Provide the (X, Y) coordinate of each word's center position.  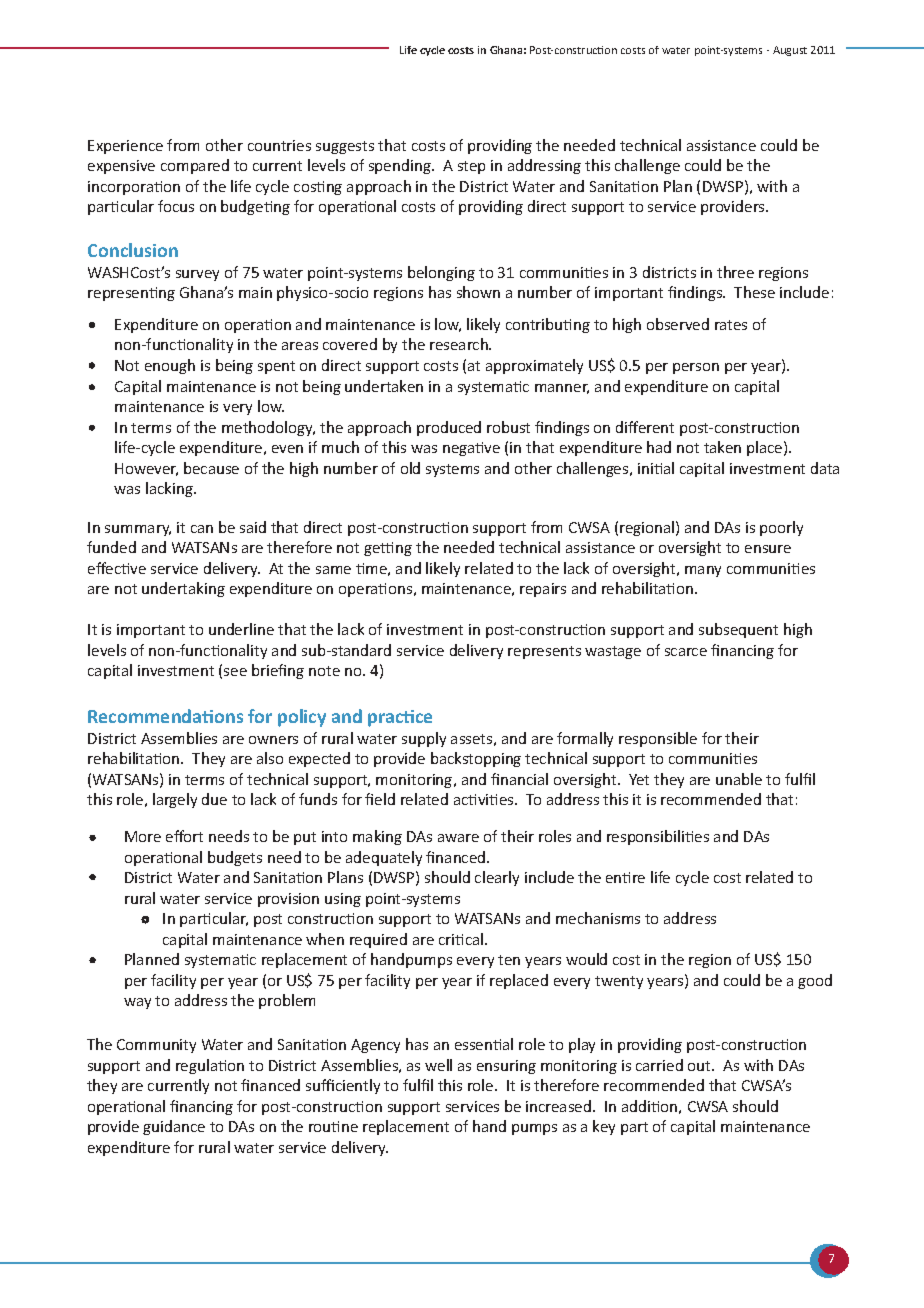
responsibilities (658, 837)
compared (195, 166)
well (438, 1065)
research (460, 344)
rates (731, 325)
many (703, 571)
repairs (543, 590)
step (471, 167)
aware (458, 838)
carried (659, 1065)
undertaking (183, 589)
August (790, 51)
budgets (235, 858)
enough (170, 366)
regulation (210, 1066)
